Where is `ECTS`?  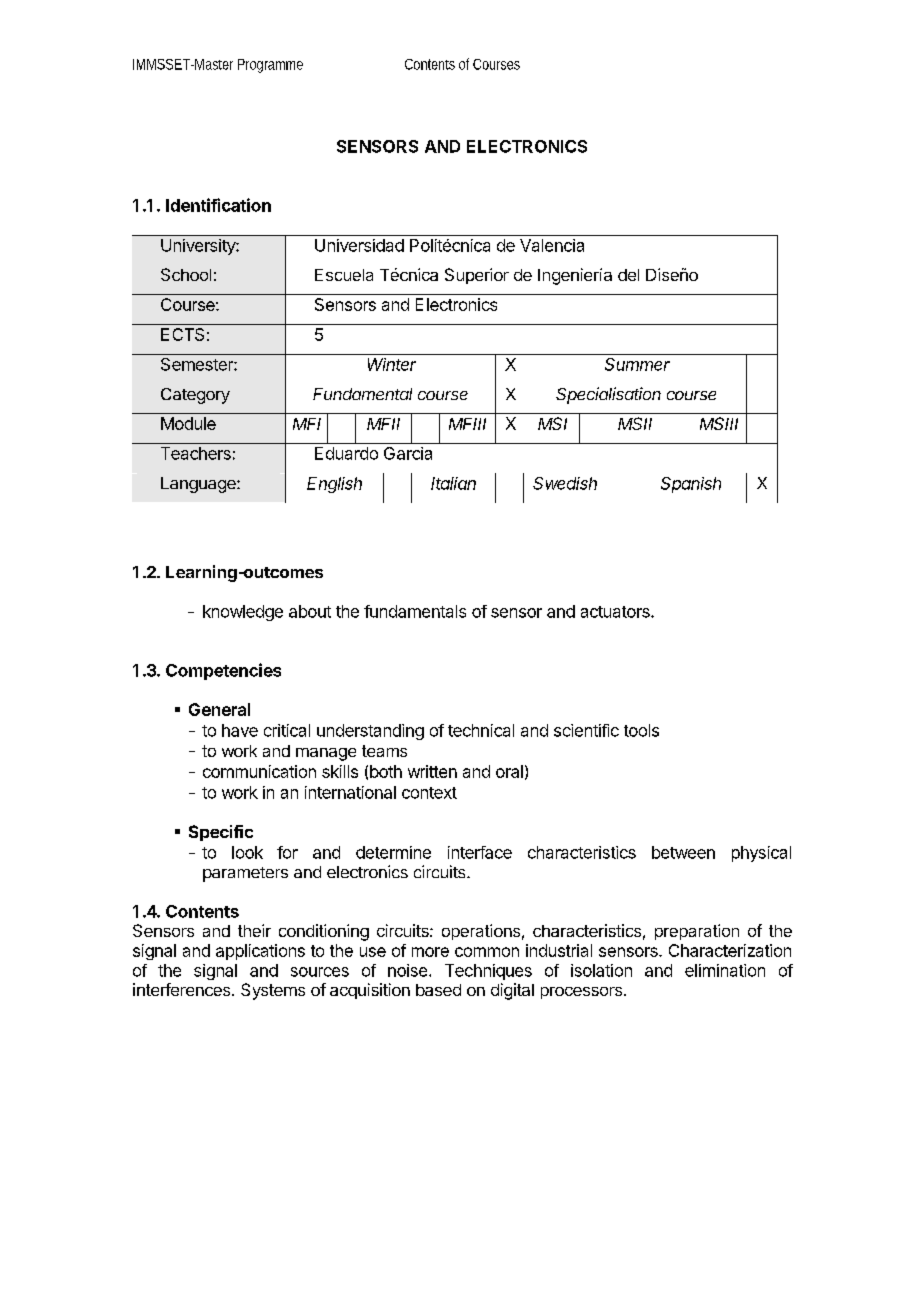
ECTS is located at coordinates (182, 334).
